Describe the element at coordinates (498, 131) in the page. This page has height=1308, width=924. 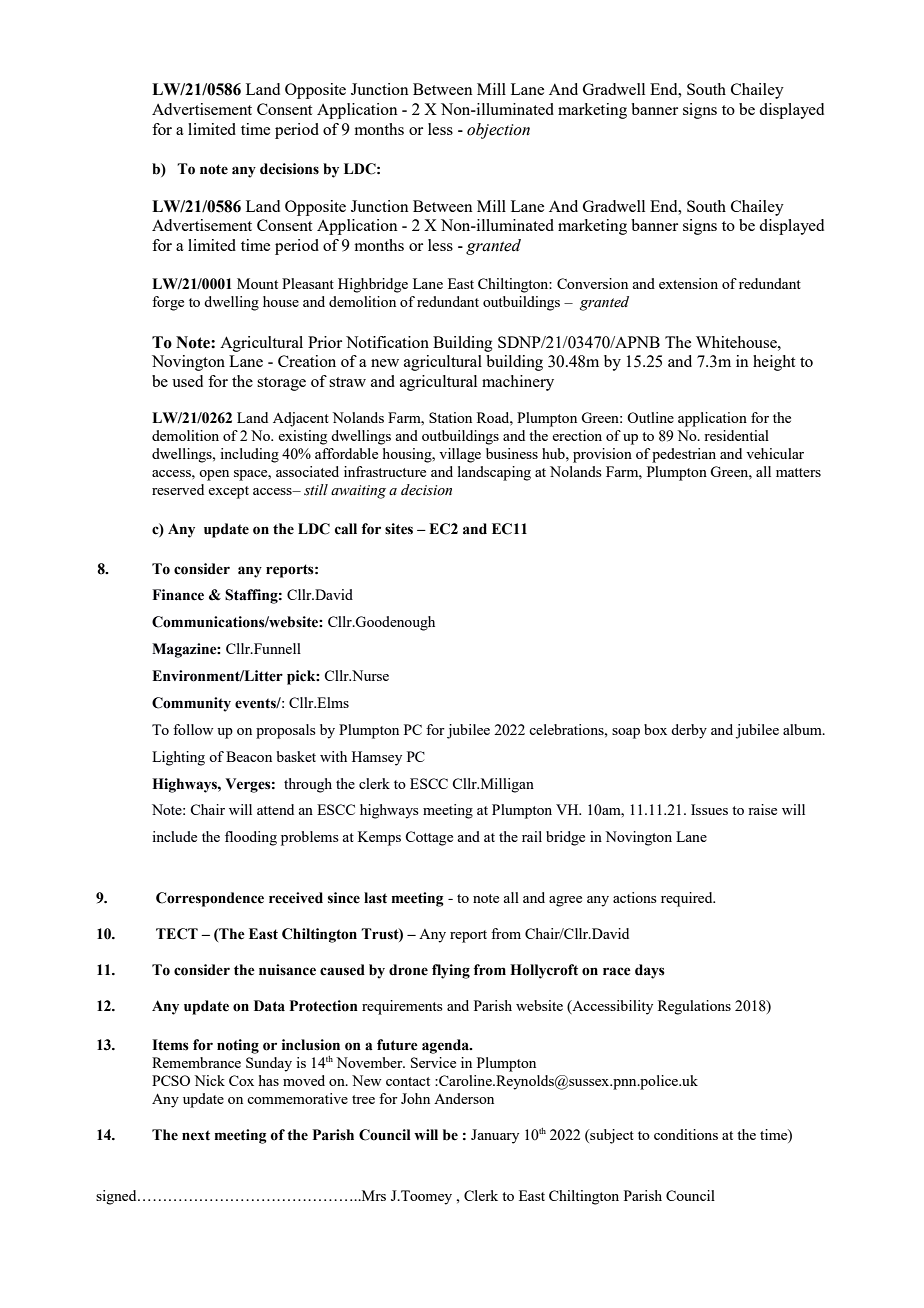
I see `objection` at that location.
